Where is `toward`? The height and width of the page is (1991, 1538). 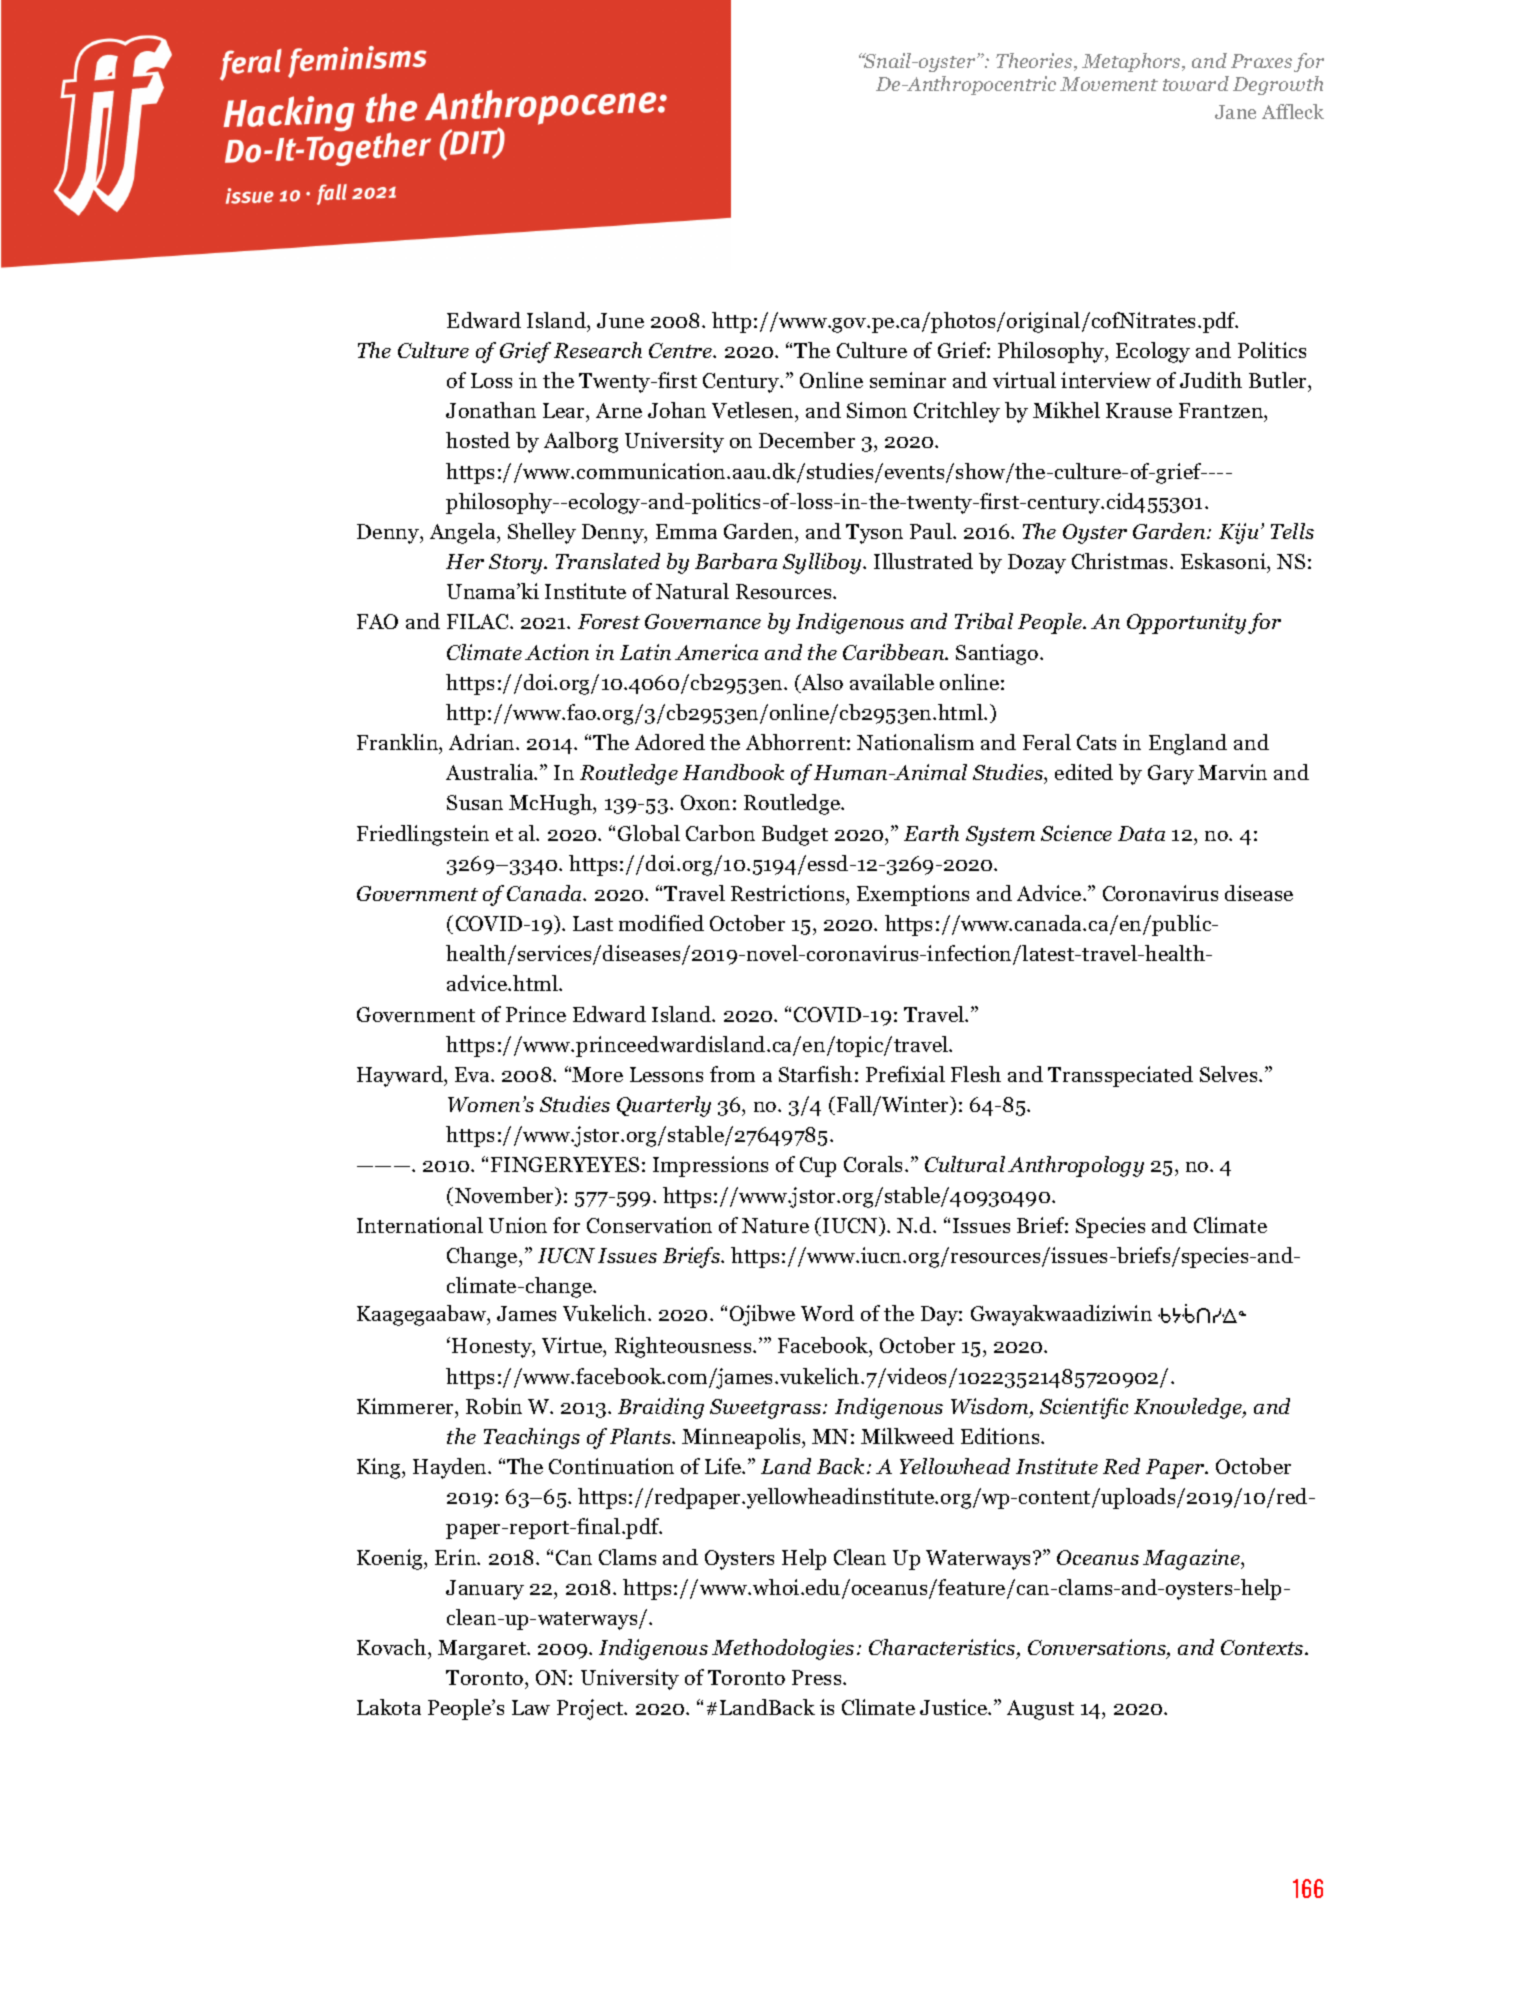 toward is located at coordinates (1196, 83).
